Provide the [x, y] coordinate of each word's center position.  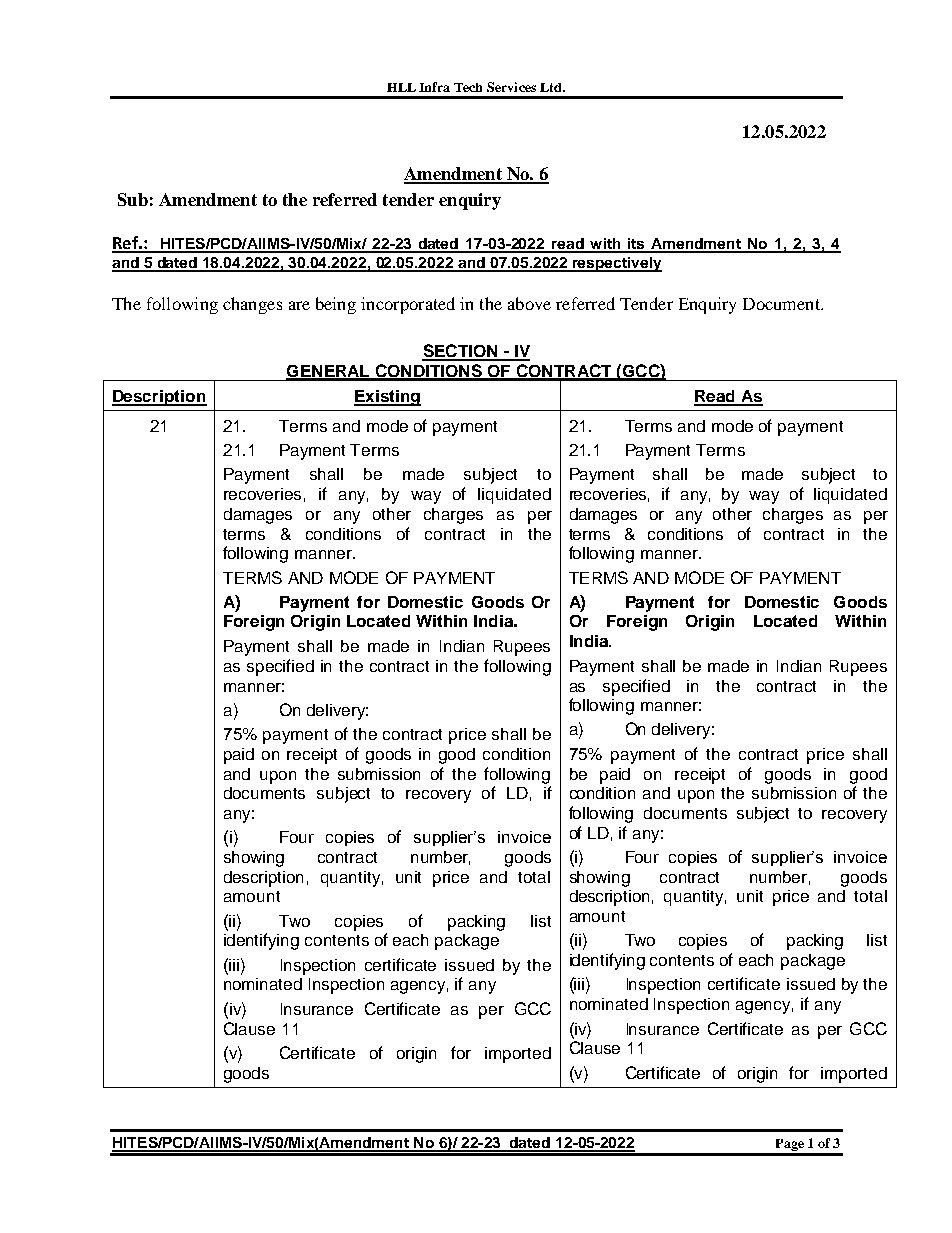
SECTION [461, 352]
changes [252, 305]
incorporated [408, 305]
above [529, 303]
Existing [387, 398]
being [336, 305]
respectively [616, 264]
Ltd [552, 87]
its [637, 245]
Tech [468, 87]
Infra [434, 87]
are [299, 305]
